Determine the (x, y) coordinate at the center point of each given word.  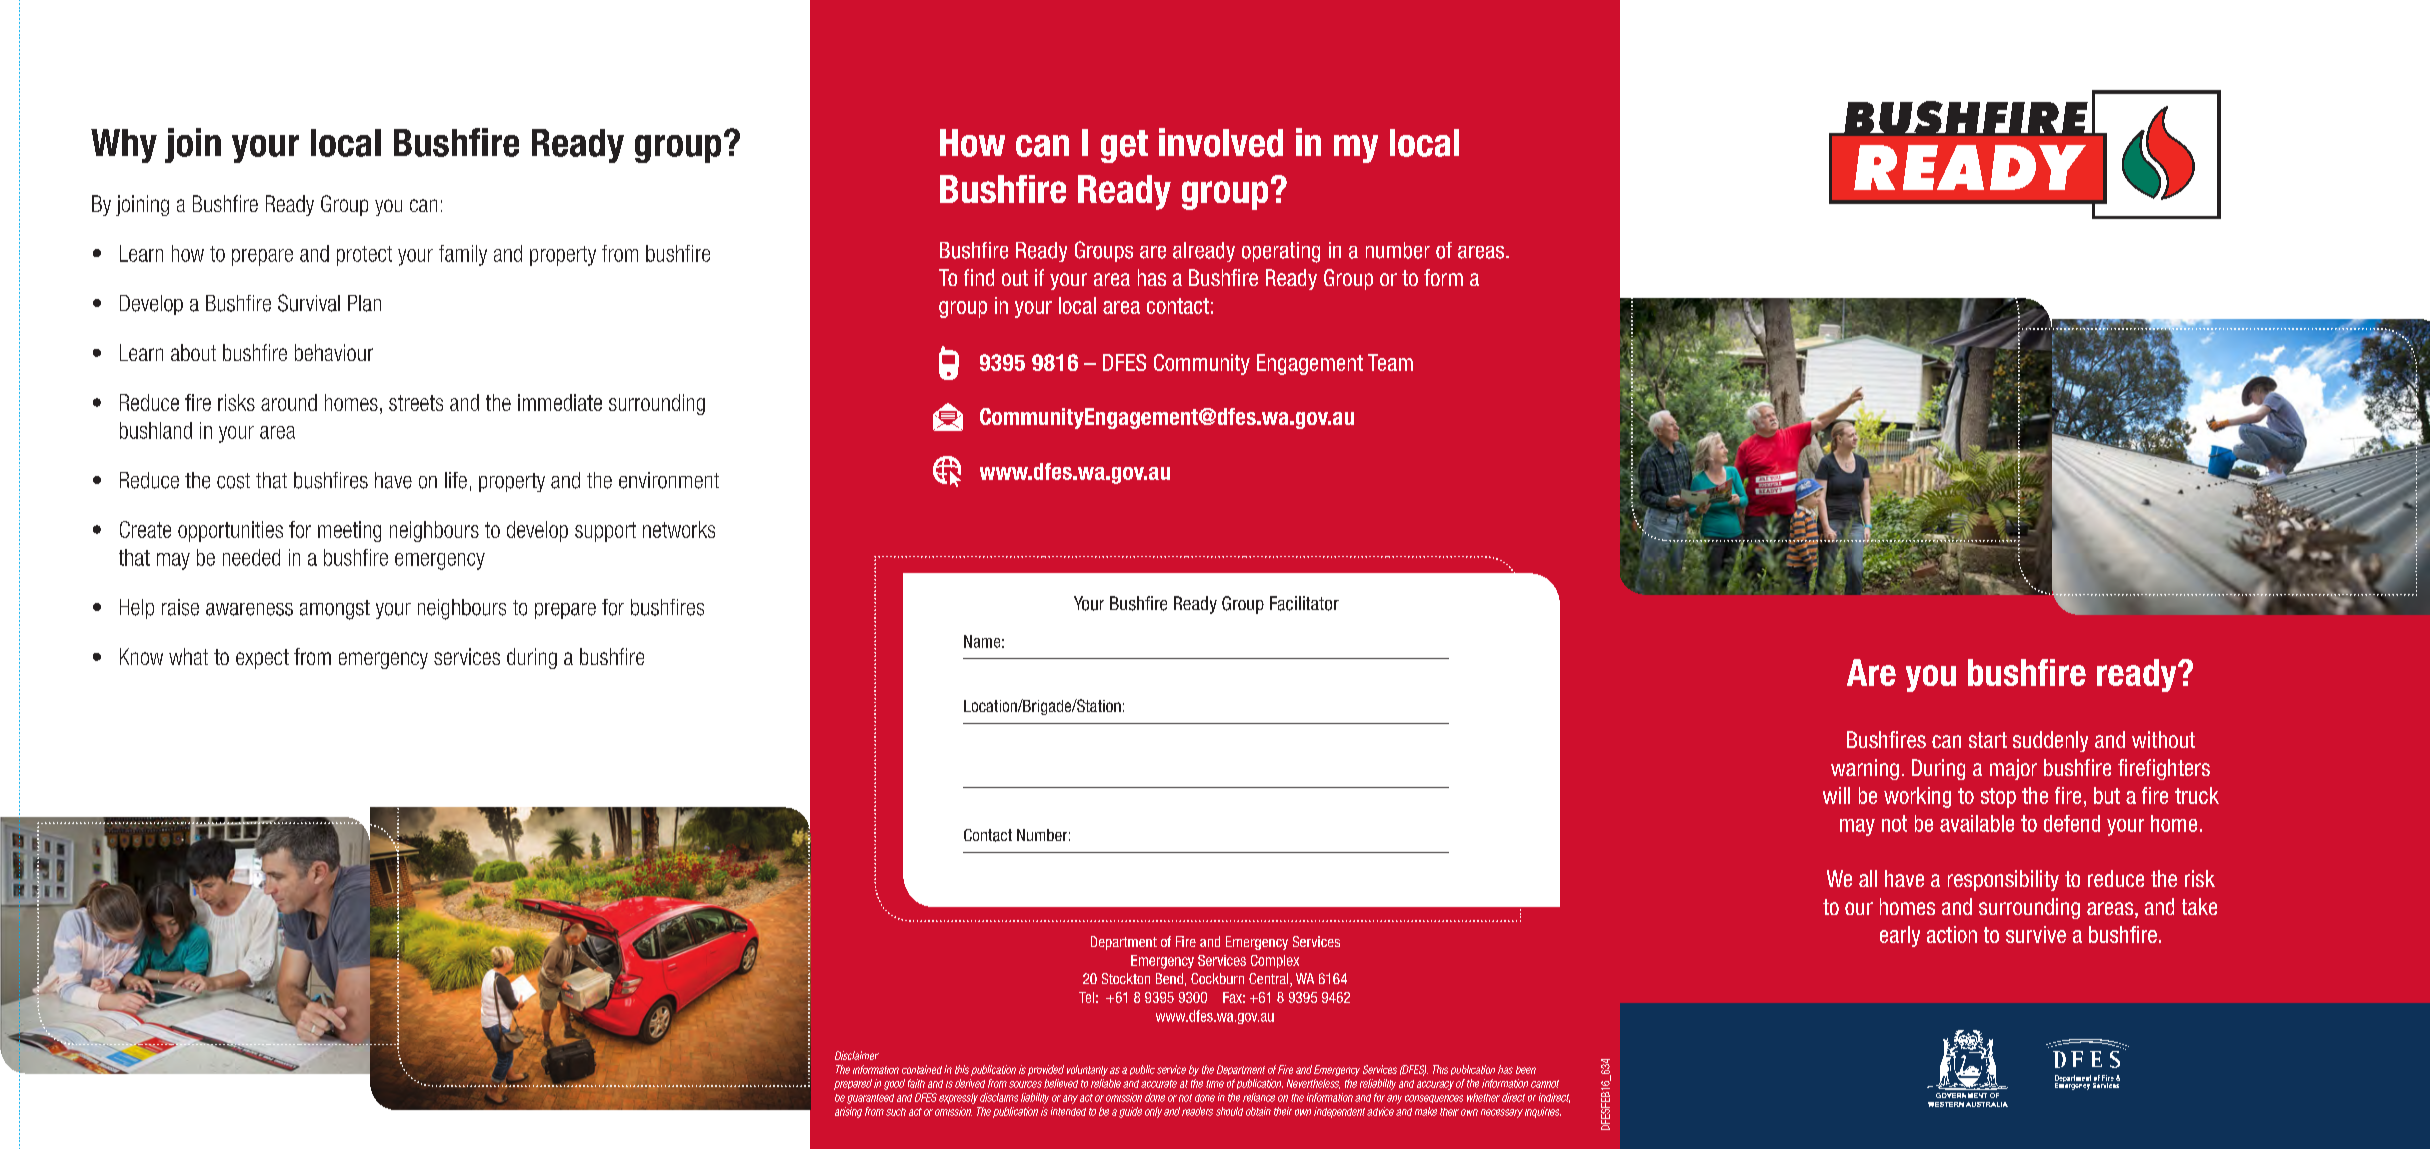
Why (124, 146)
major (2013, 769)
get (1124, 146)
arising (848, 1112)
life (456, 480)
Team (1390, 362)
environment (669, 480)
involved (1221, 142)
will (1836, 795)
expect (262, 659)
